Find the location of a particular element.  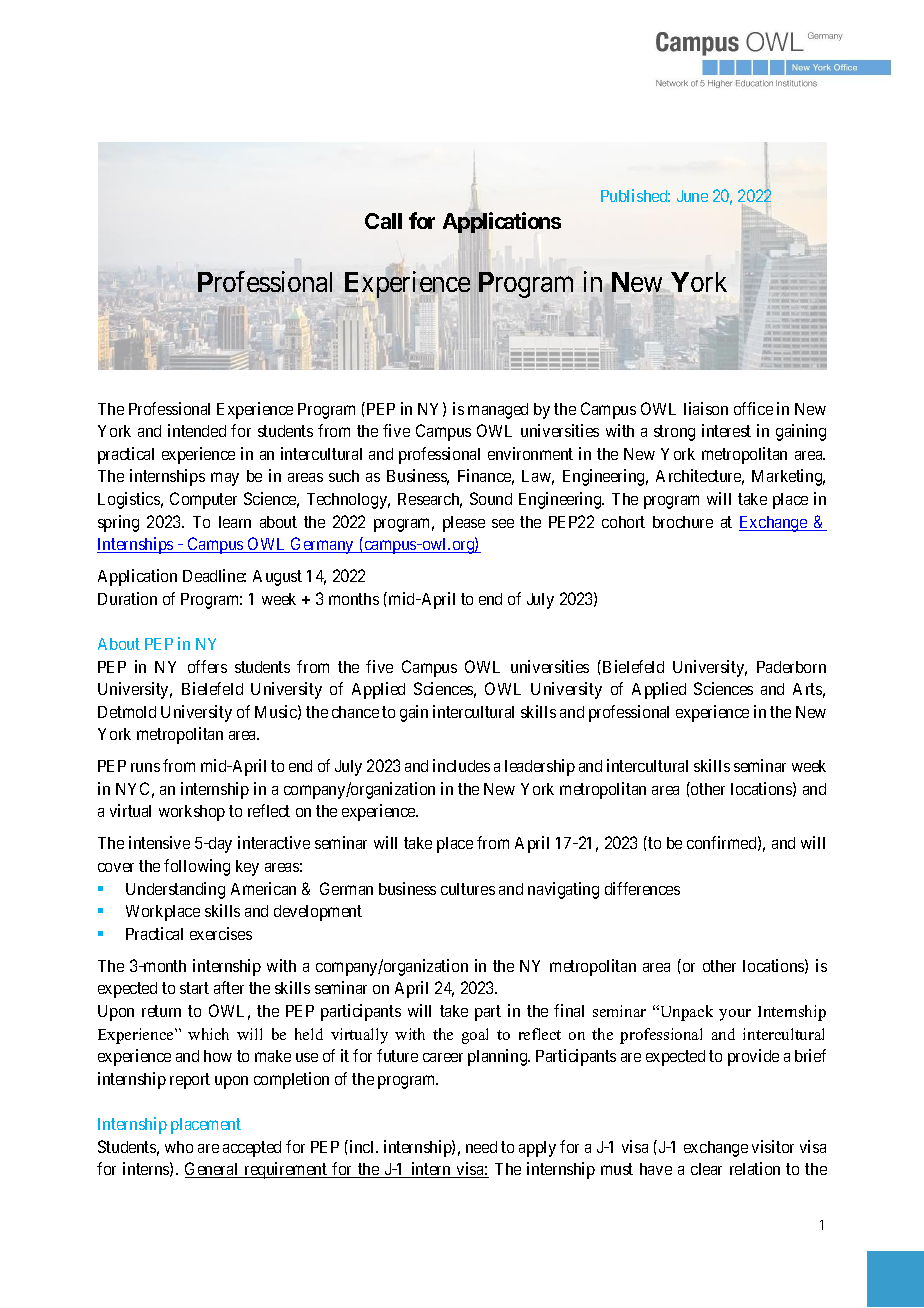

environment is located at coordinates (530, 453).
